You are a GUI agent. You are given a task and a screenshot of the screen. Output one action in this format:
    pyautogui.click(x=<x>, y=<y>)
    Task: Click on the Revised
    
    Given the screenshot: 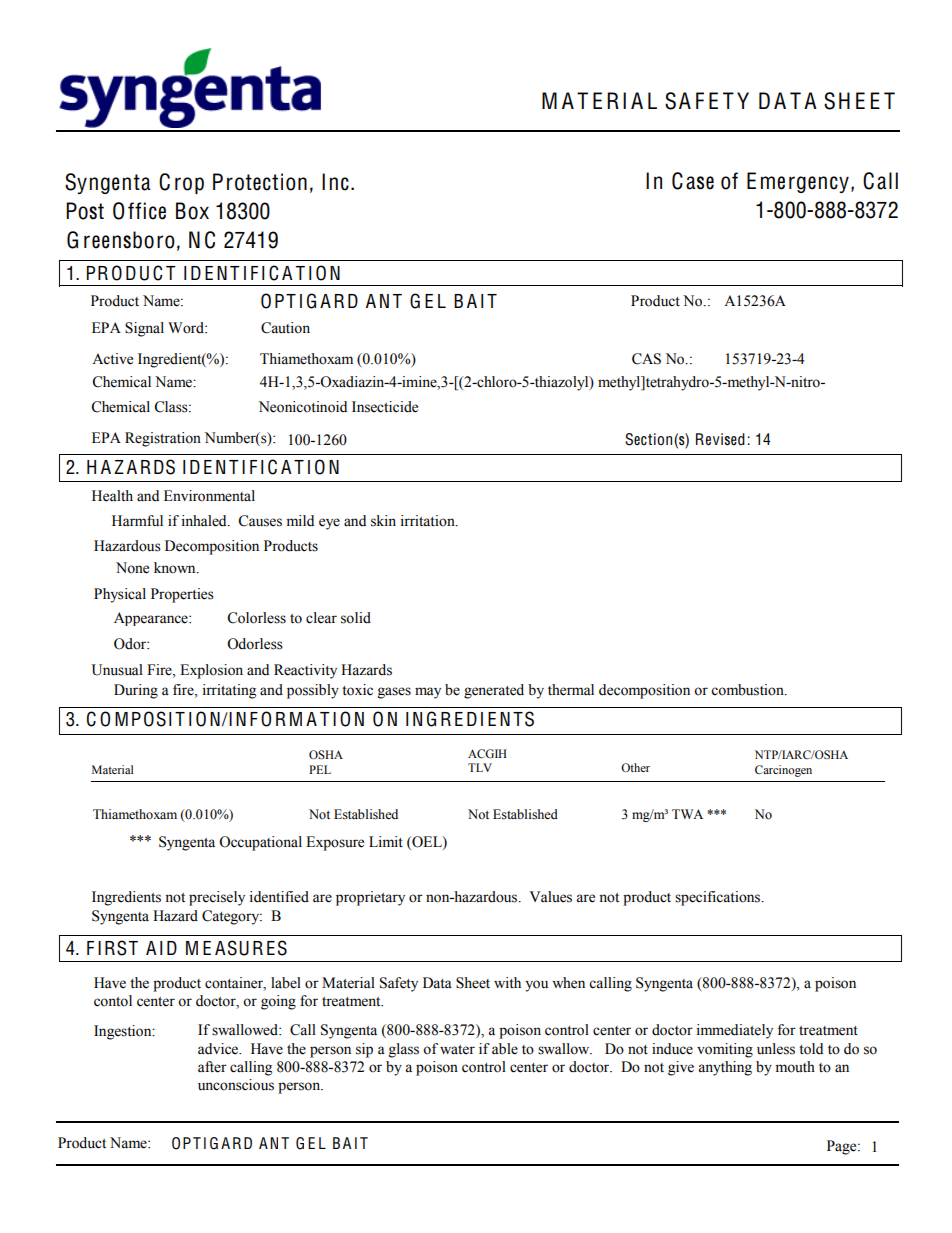 What is the action you would take?
    pyautogui.click(x=720, y=439)
